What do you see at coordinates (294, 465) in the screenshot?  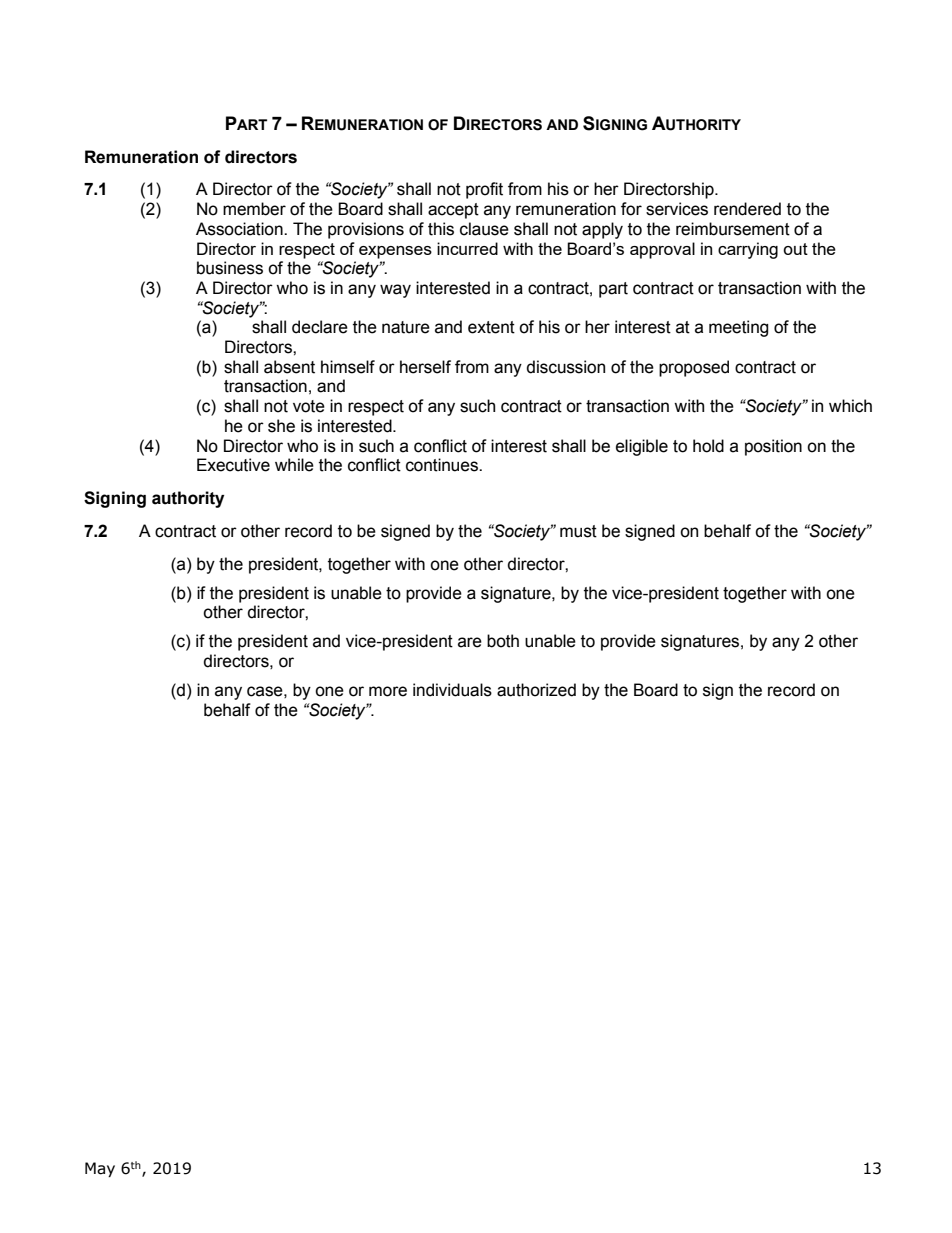 I see `while` at bounding box center [294, 465].
